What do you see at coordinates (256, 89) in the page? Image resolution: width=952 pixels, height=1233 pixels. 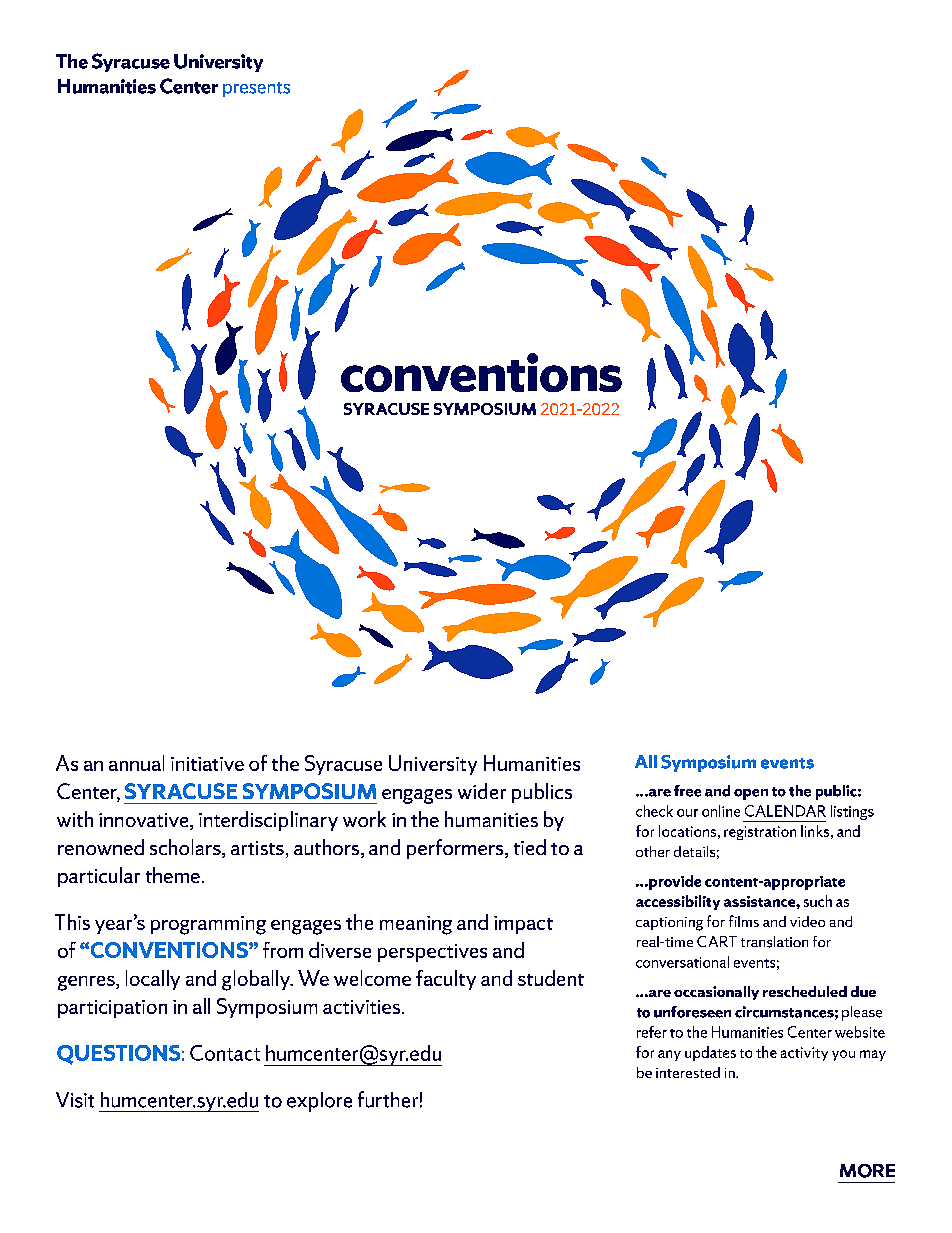 I see `presents` at bounding box center [256, 89].
